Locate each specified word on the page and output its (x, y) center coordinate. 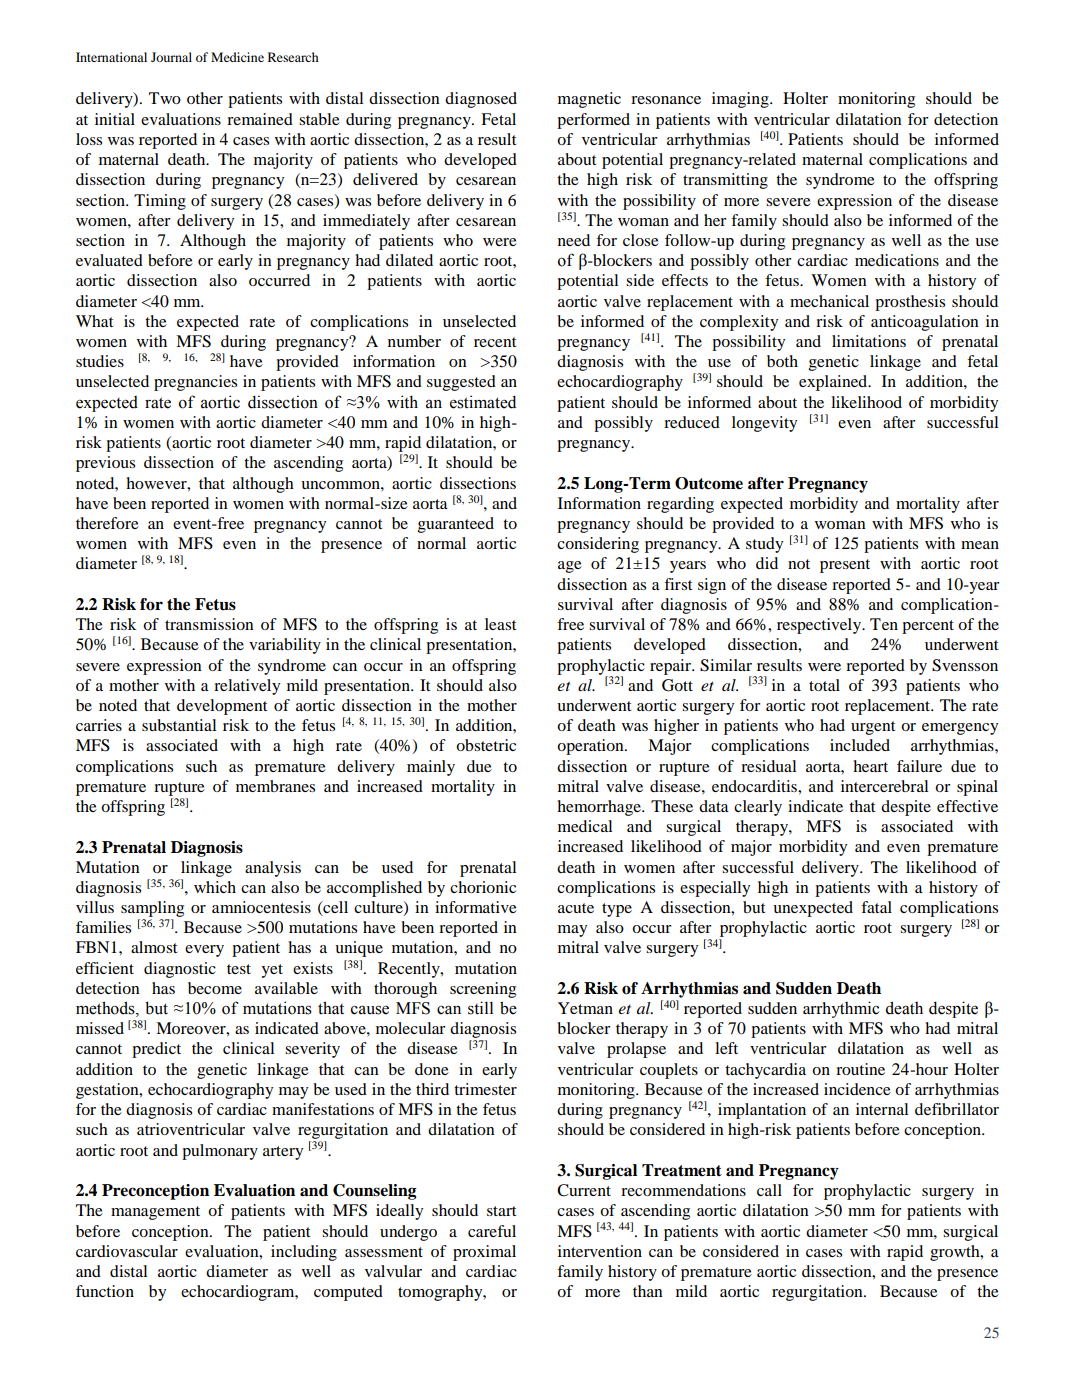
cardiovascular (127, 1251)
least (500, 624)
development (222, 707)
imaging (741, 100)
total (824, 685)
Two (165, 98)
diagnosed (481, 100)
